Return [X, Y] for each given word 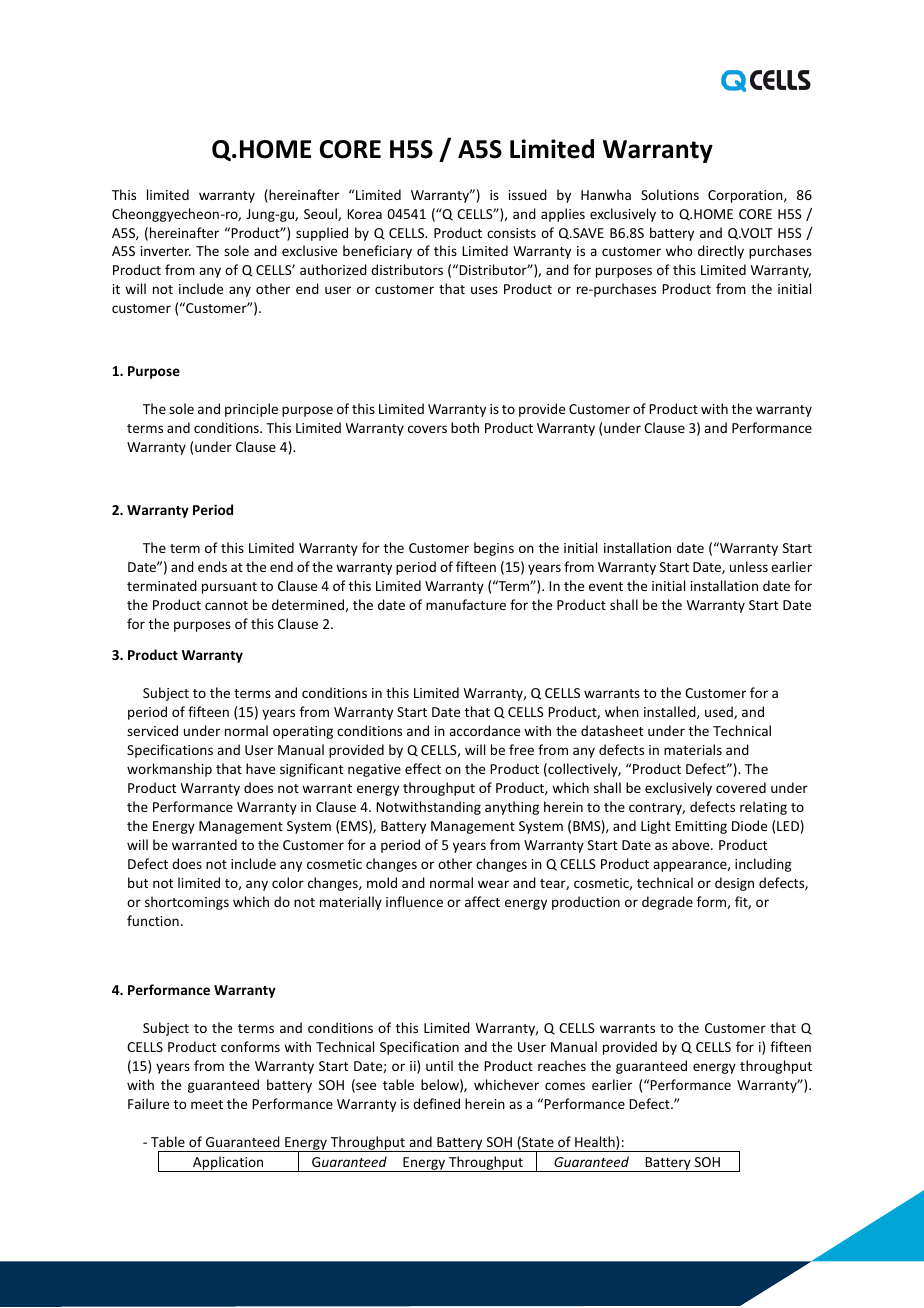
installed [671, 712]
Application [228, 1164]
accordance [484, 730]
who [679, 250]
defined [436, 1103]
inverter [166, 251]
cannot [226, 605]
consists [511, 233]
